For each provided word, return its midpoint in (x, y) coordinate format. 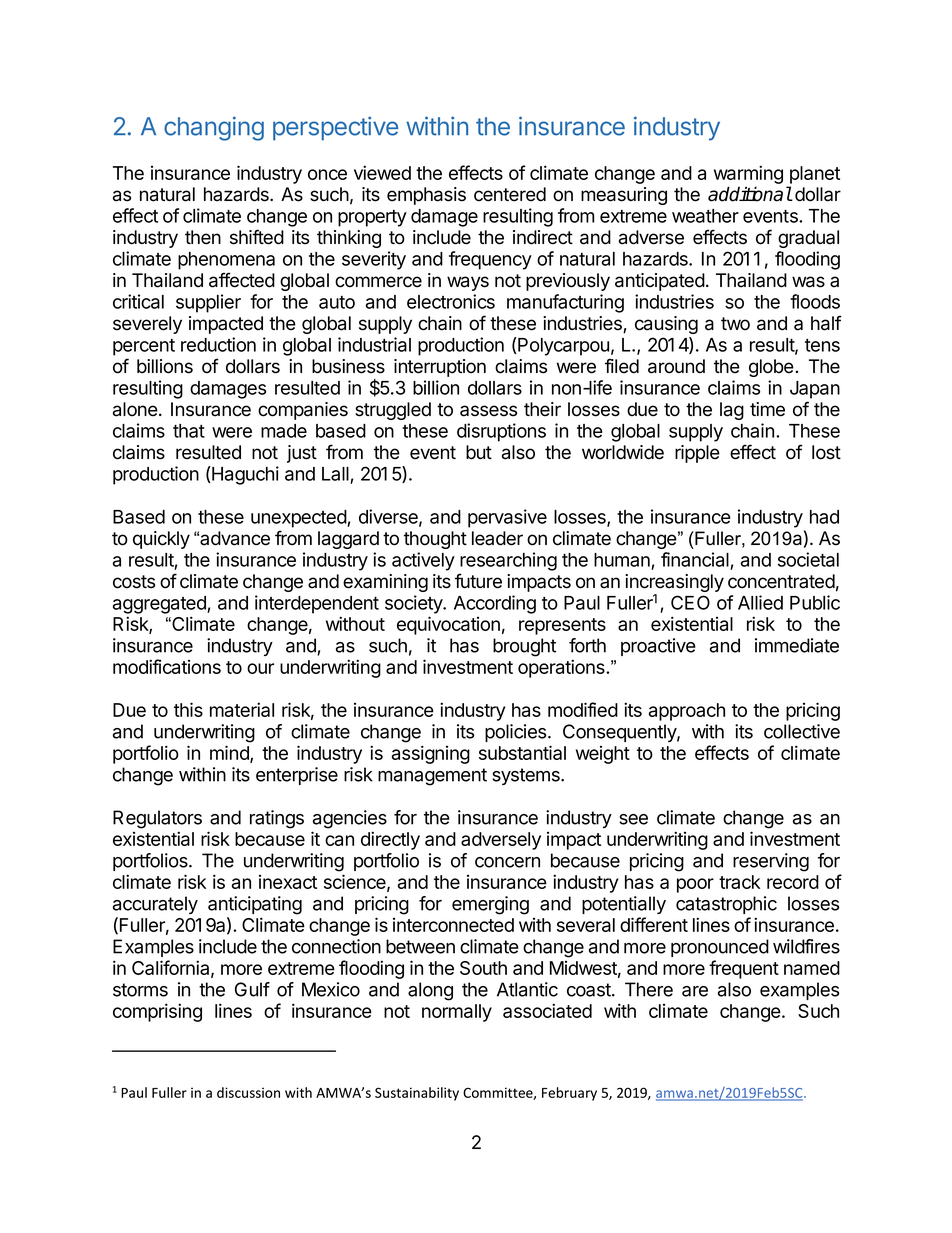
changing (214, 128)
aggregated (160, 605)
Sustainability (417, 1094)
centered (510, 194)
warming (748, 174)
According (495, 604)
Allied (760, 602)
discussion (248, 1092)
